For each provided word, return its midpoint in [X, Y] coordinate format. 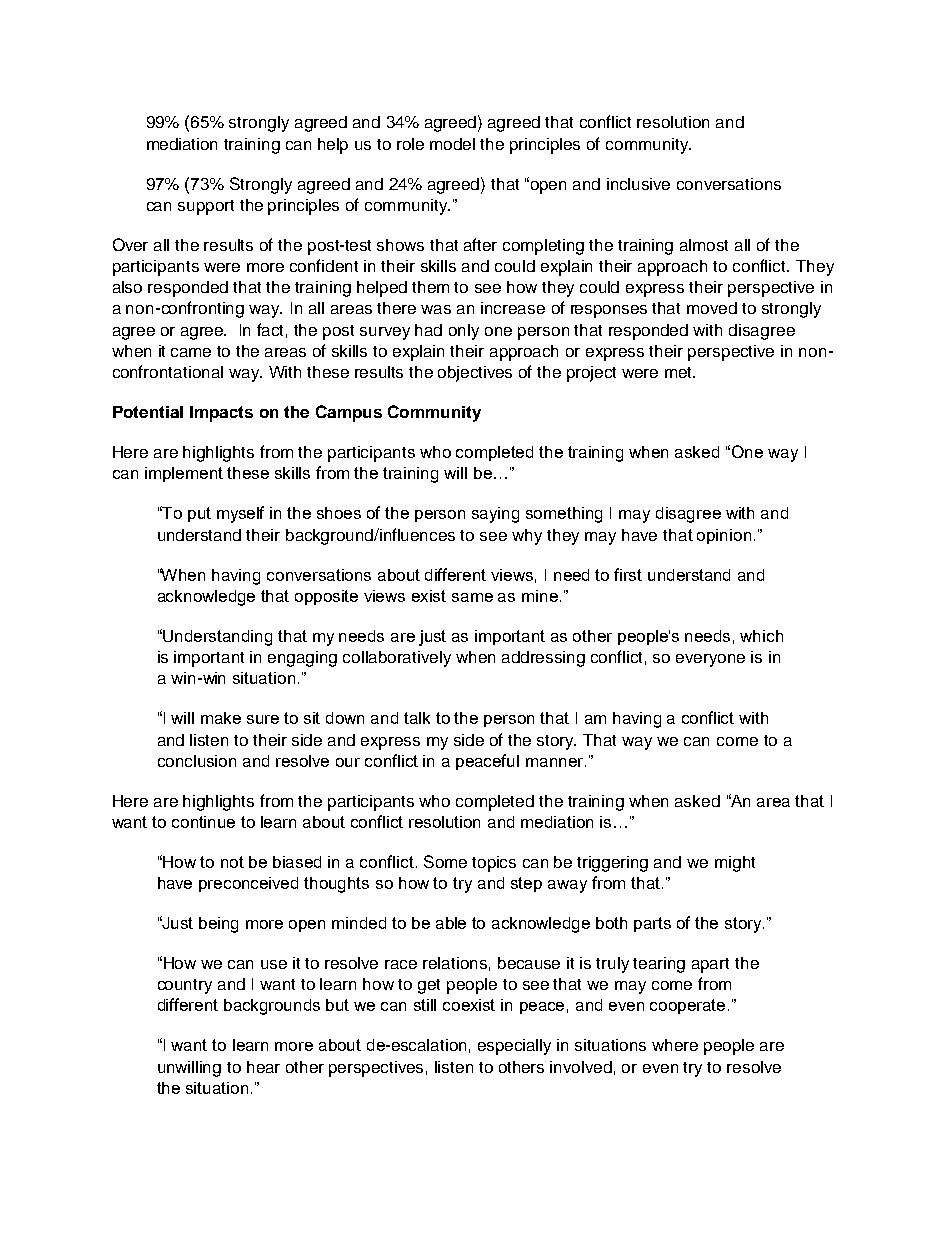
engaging [302, 659]
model [452, 144]
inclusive [638, 184]
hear [263, 1067]
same [472, 597]
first [628, 574]
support [206, 207]
